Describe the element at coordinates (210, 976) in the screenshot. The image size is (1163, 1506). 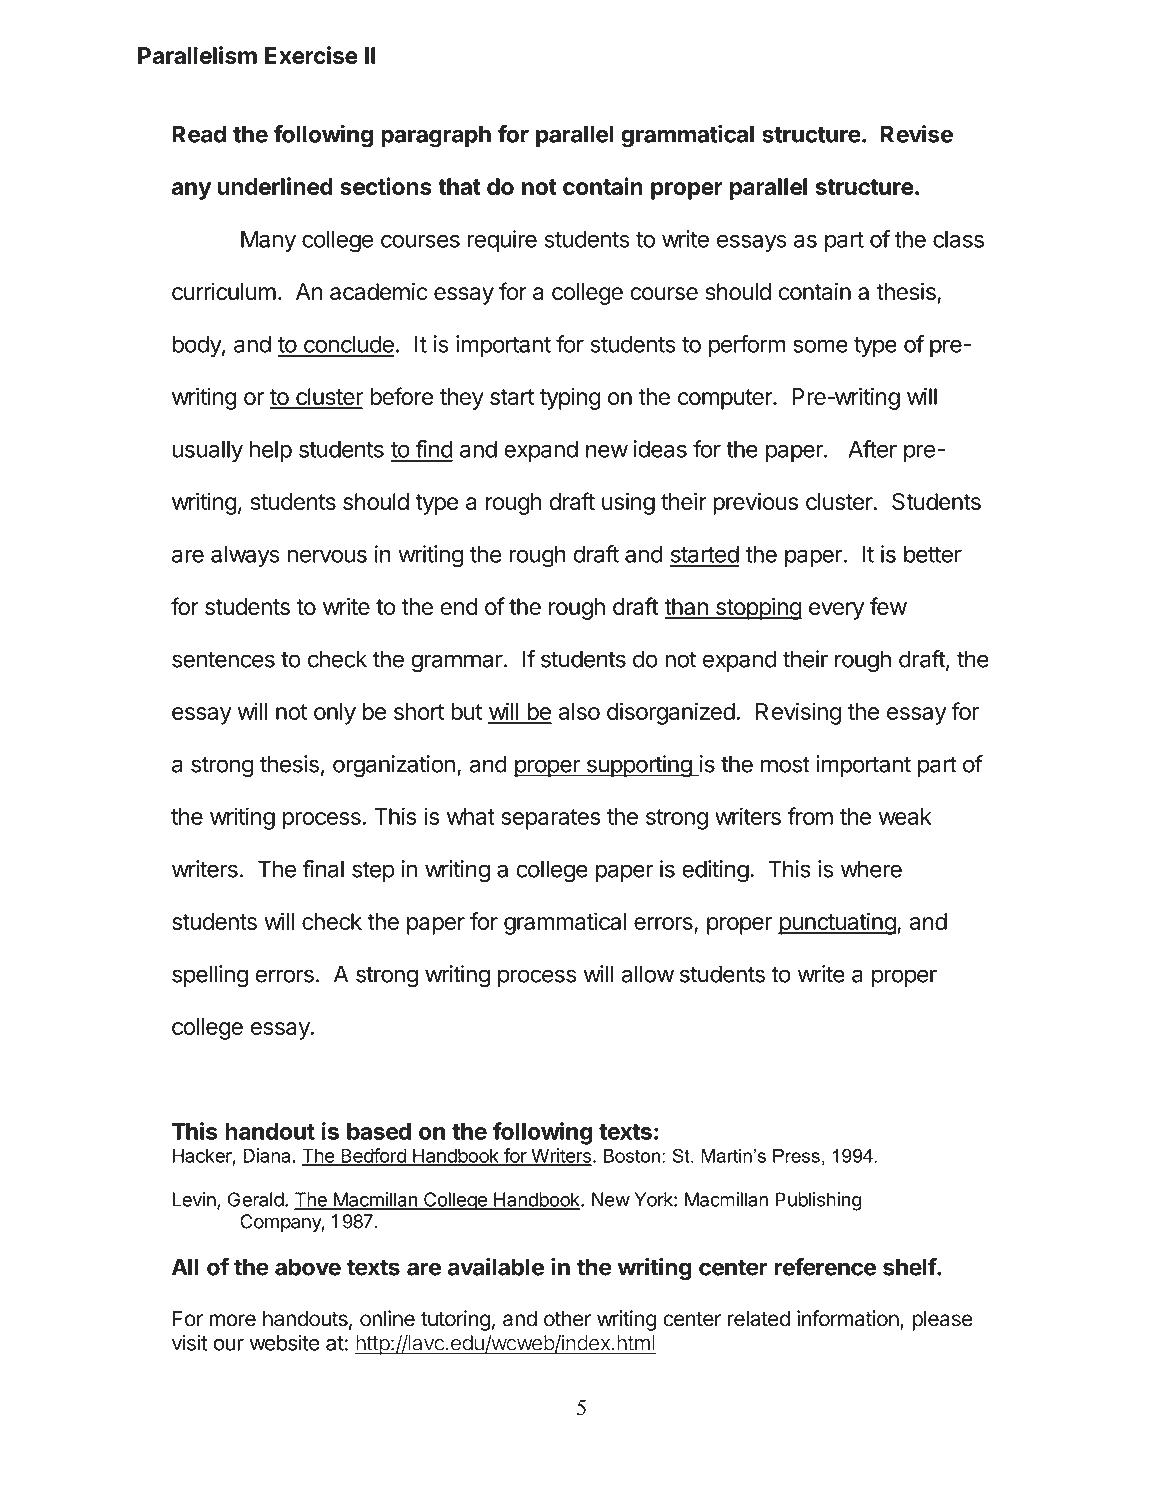
I see `spelling` at that location.
